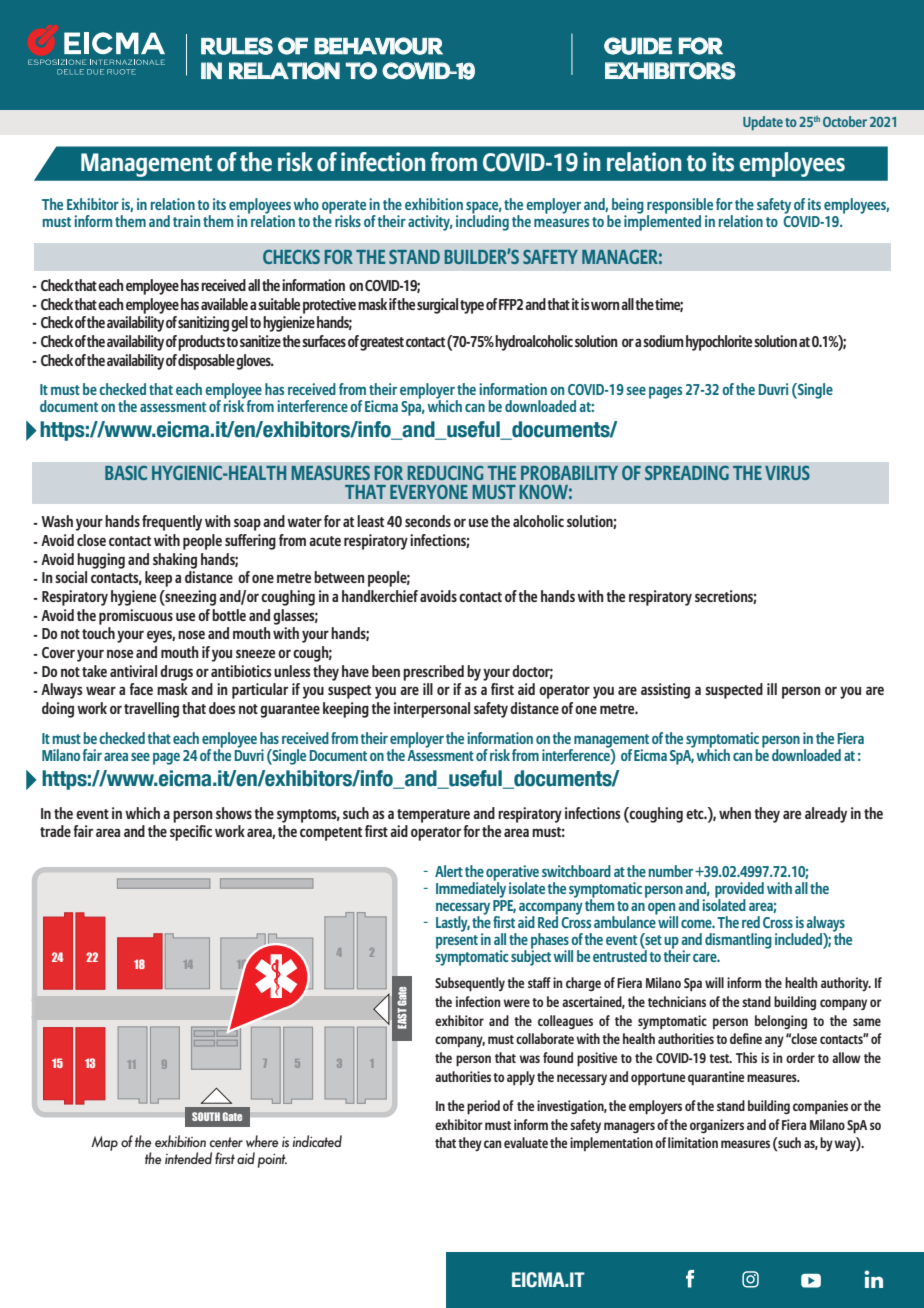 The image size is (924, 1308). Describe the element at coordinates (133, 598) in the page. I see `hygiene` at that location.
